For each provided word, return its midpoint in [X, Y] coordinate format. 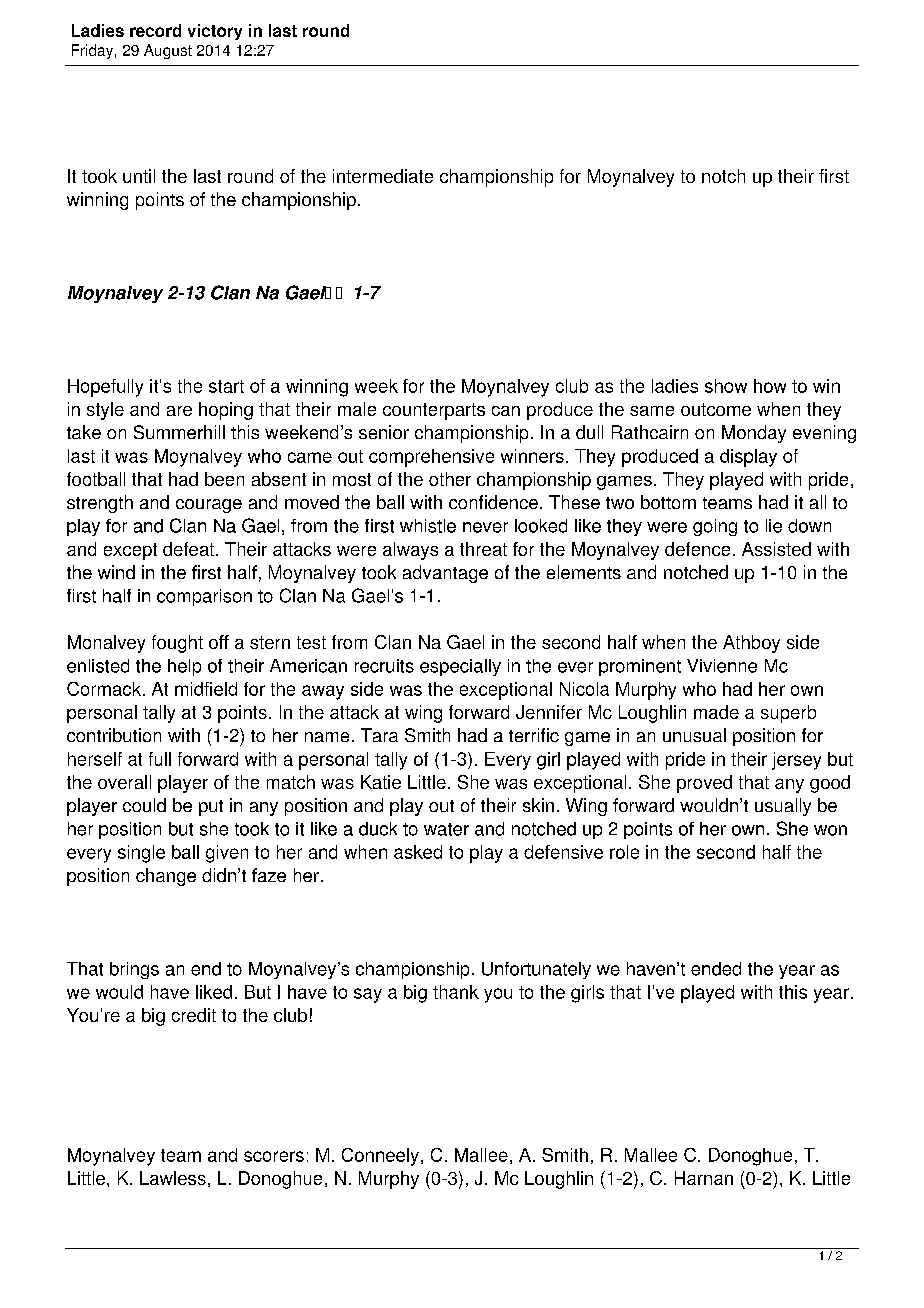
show [726, 386]
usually [783, 807]
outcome [716, 409]
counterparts [434, 411]
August [168, 51]
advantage [445, 574]
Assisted [776, 549]
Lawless [173, 1178]
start [226, 386]
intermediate [383, 176]
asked [418, 852]
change [166, 877]
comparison [204, 597]
